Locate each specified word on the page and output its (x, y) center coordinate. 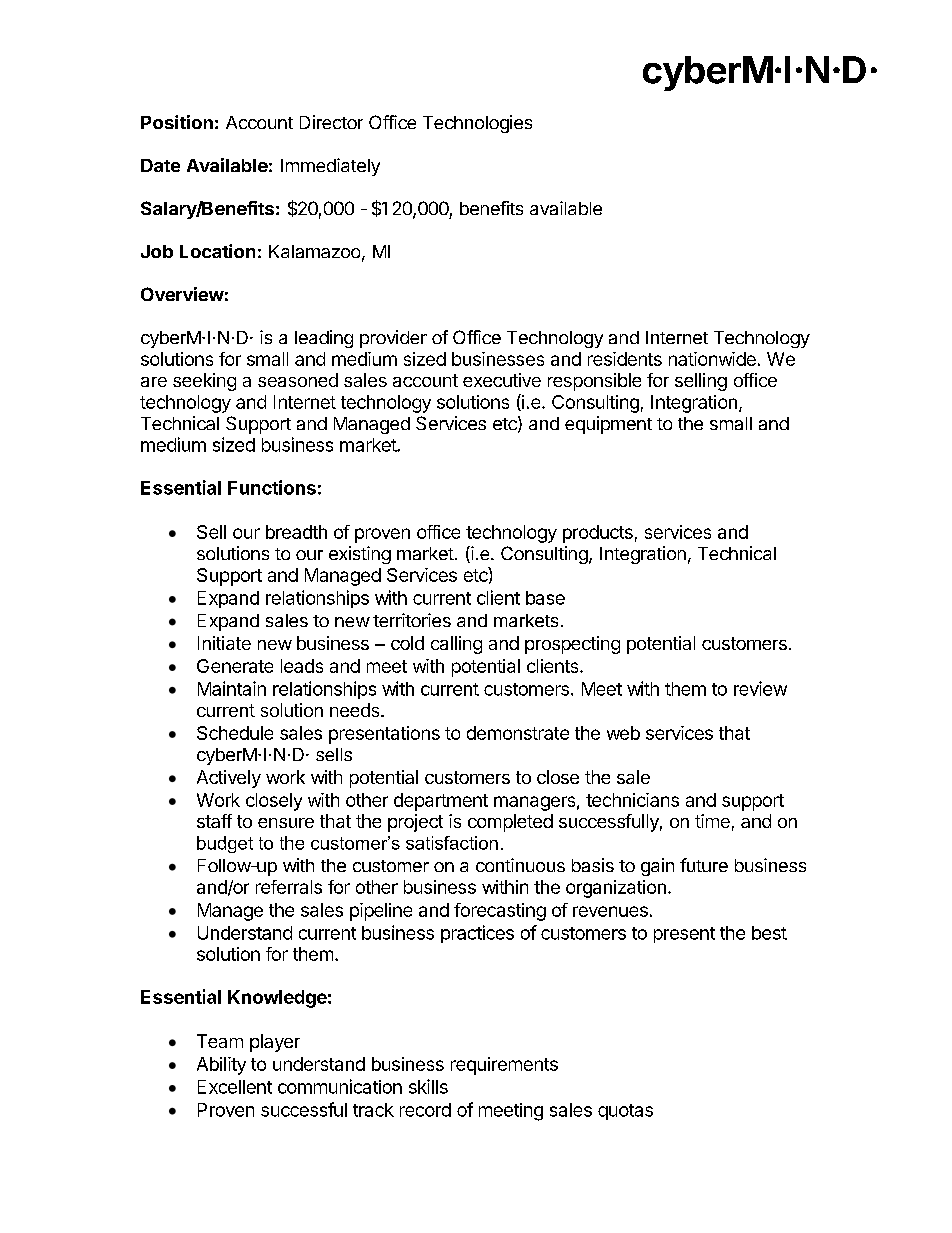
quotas (625, 1112)
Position (177, 122)
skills (428, 1086)
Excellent (235, 1087)
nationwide (712, 359)
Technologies (477, 124)
